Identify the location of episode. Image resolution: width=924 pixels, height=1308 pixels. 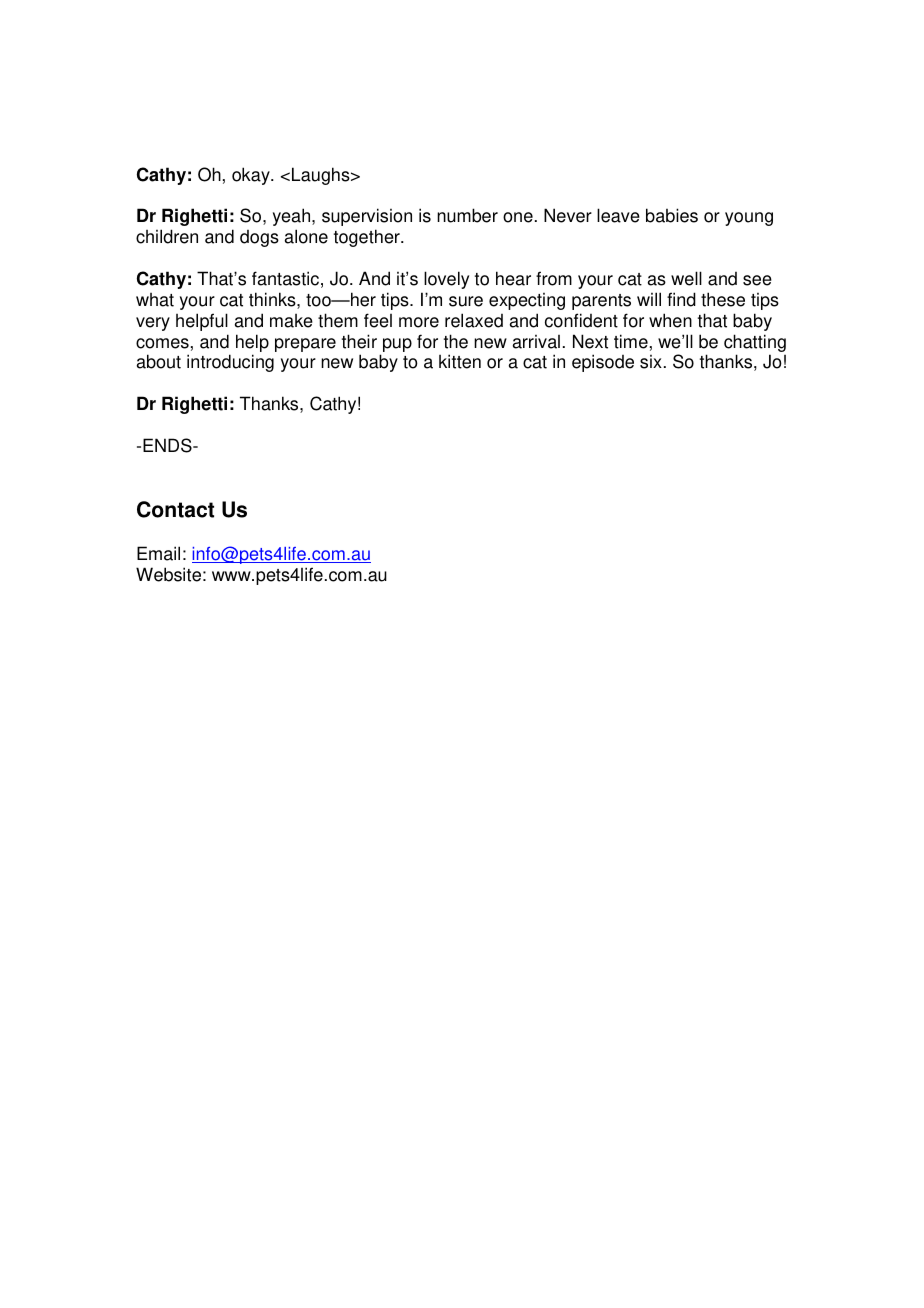
(603, 363).
